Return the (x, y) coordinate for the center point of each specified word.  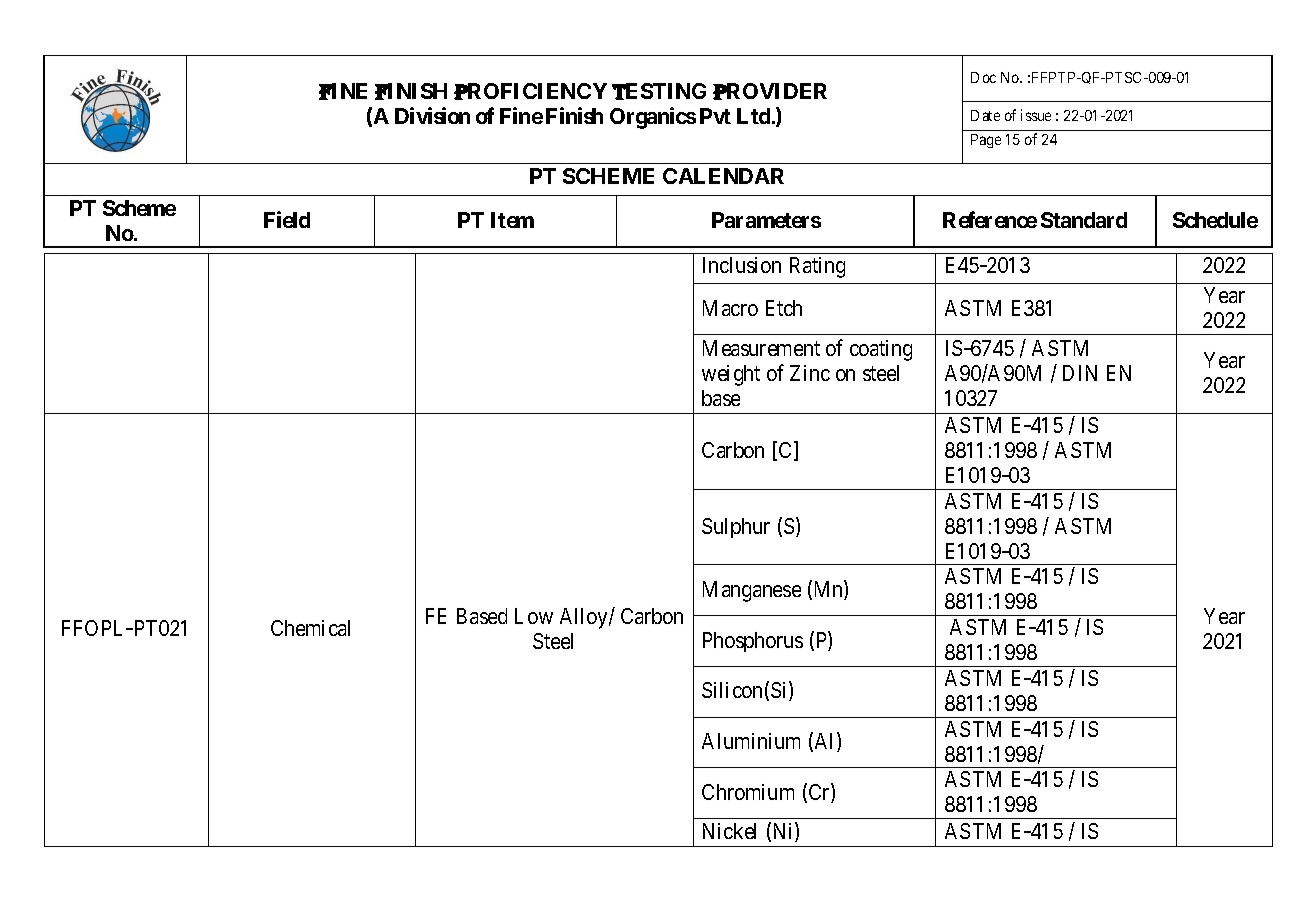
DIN (1080, 373)
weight (731, 375)
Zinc (810, 373)
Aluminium (751, 741)
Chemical (310, 628)
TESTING (659, 91)
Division (432, 115)
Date (985, 115)
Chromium (748, 792)
